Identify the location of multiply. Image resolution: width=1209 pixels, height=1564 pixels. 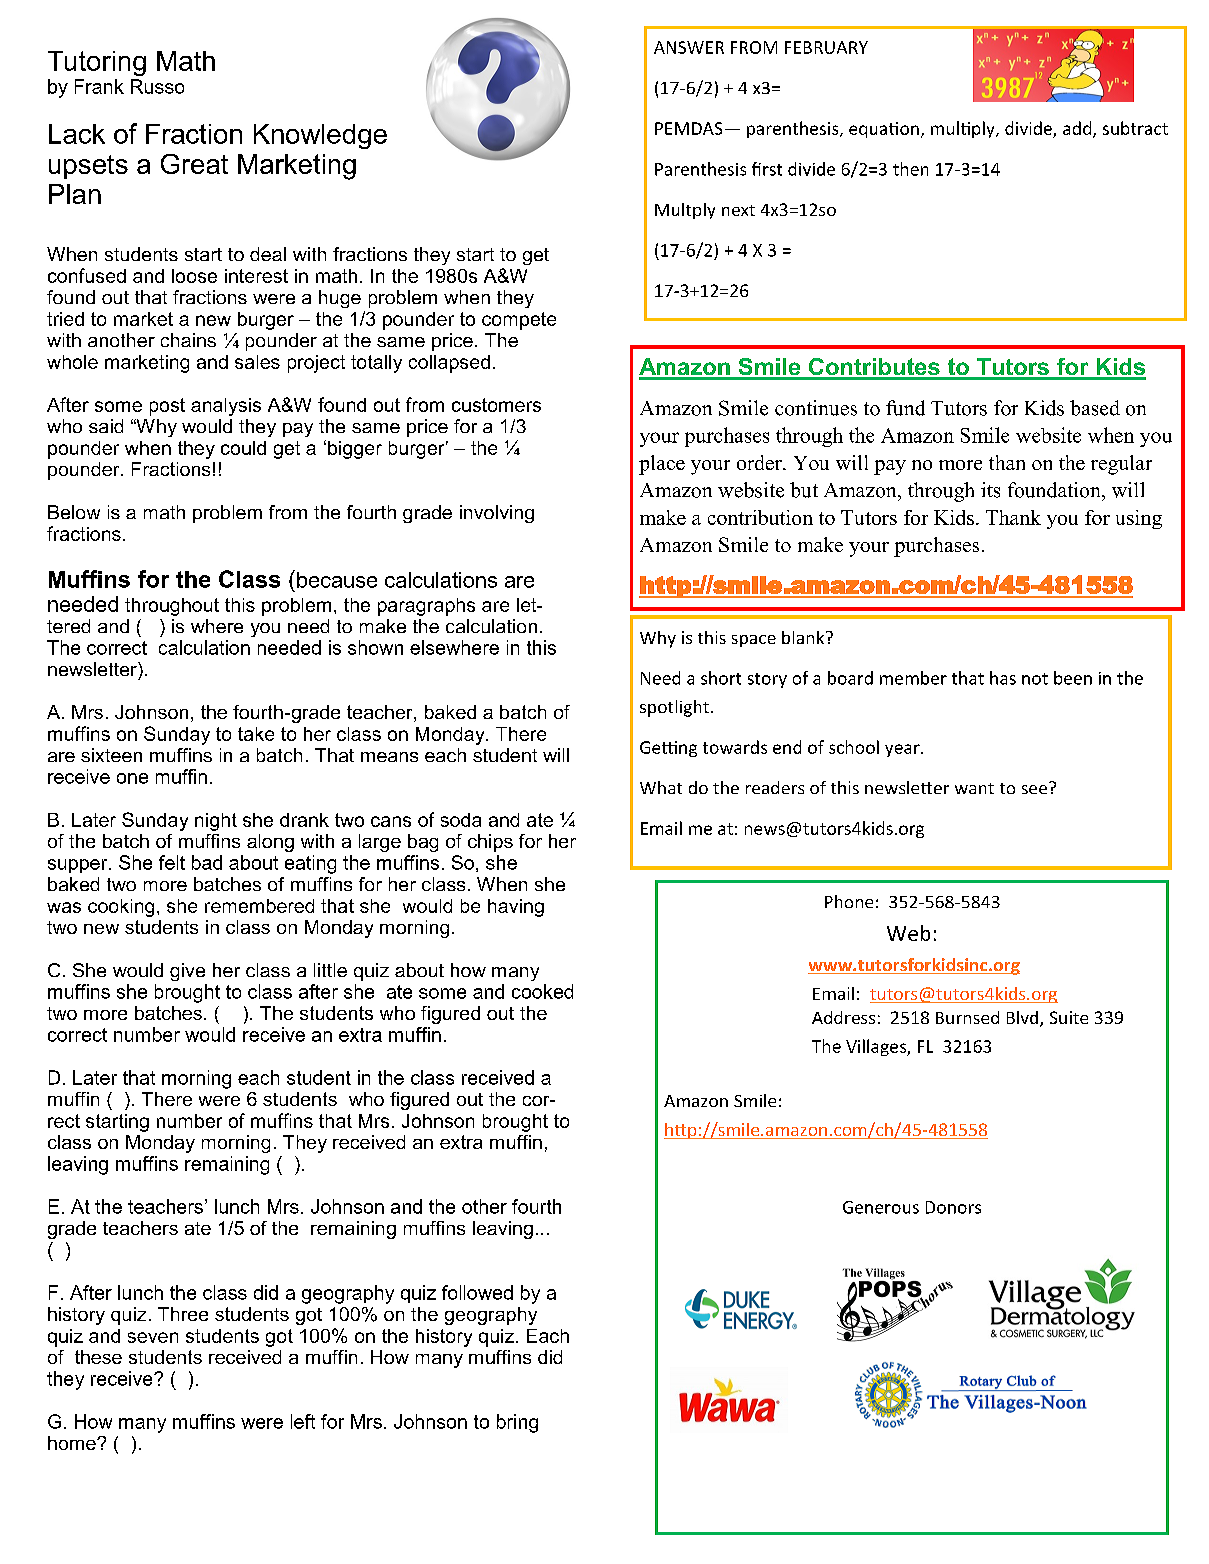
(964, 129).
